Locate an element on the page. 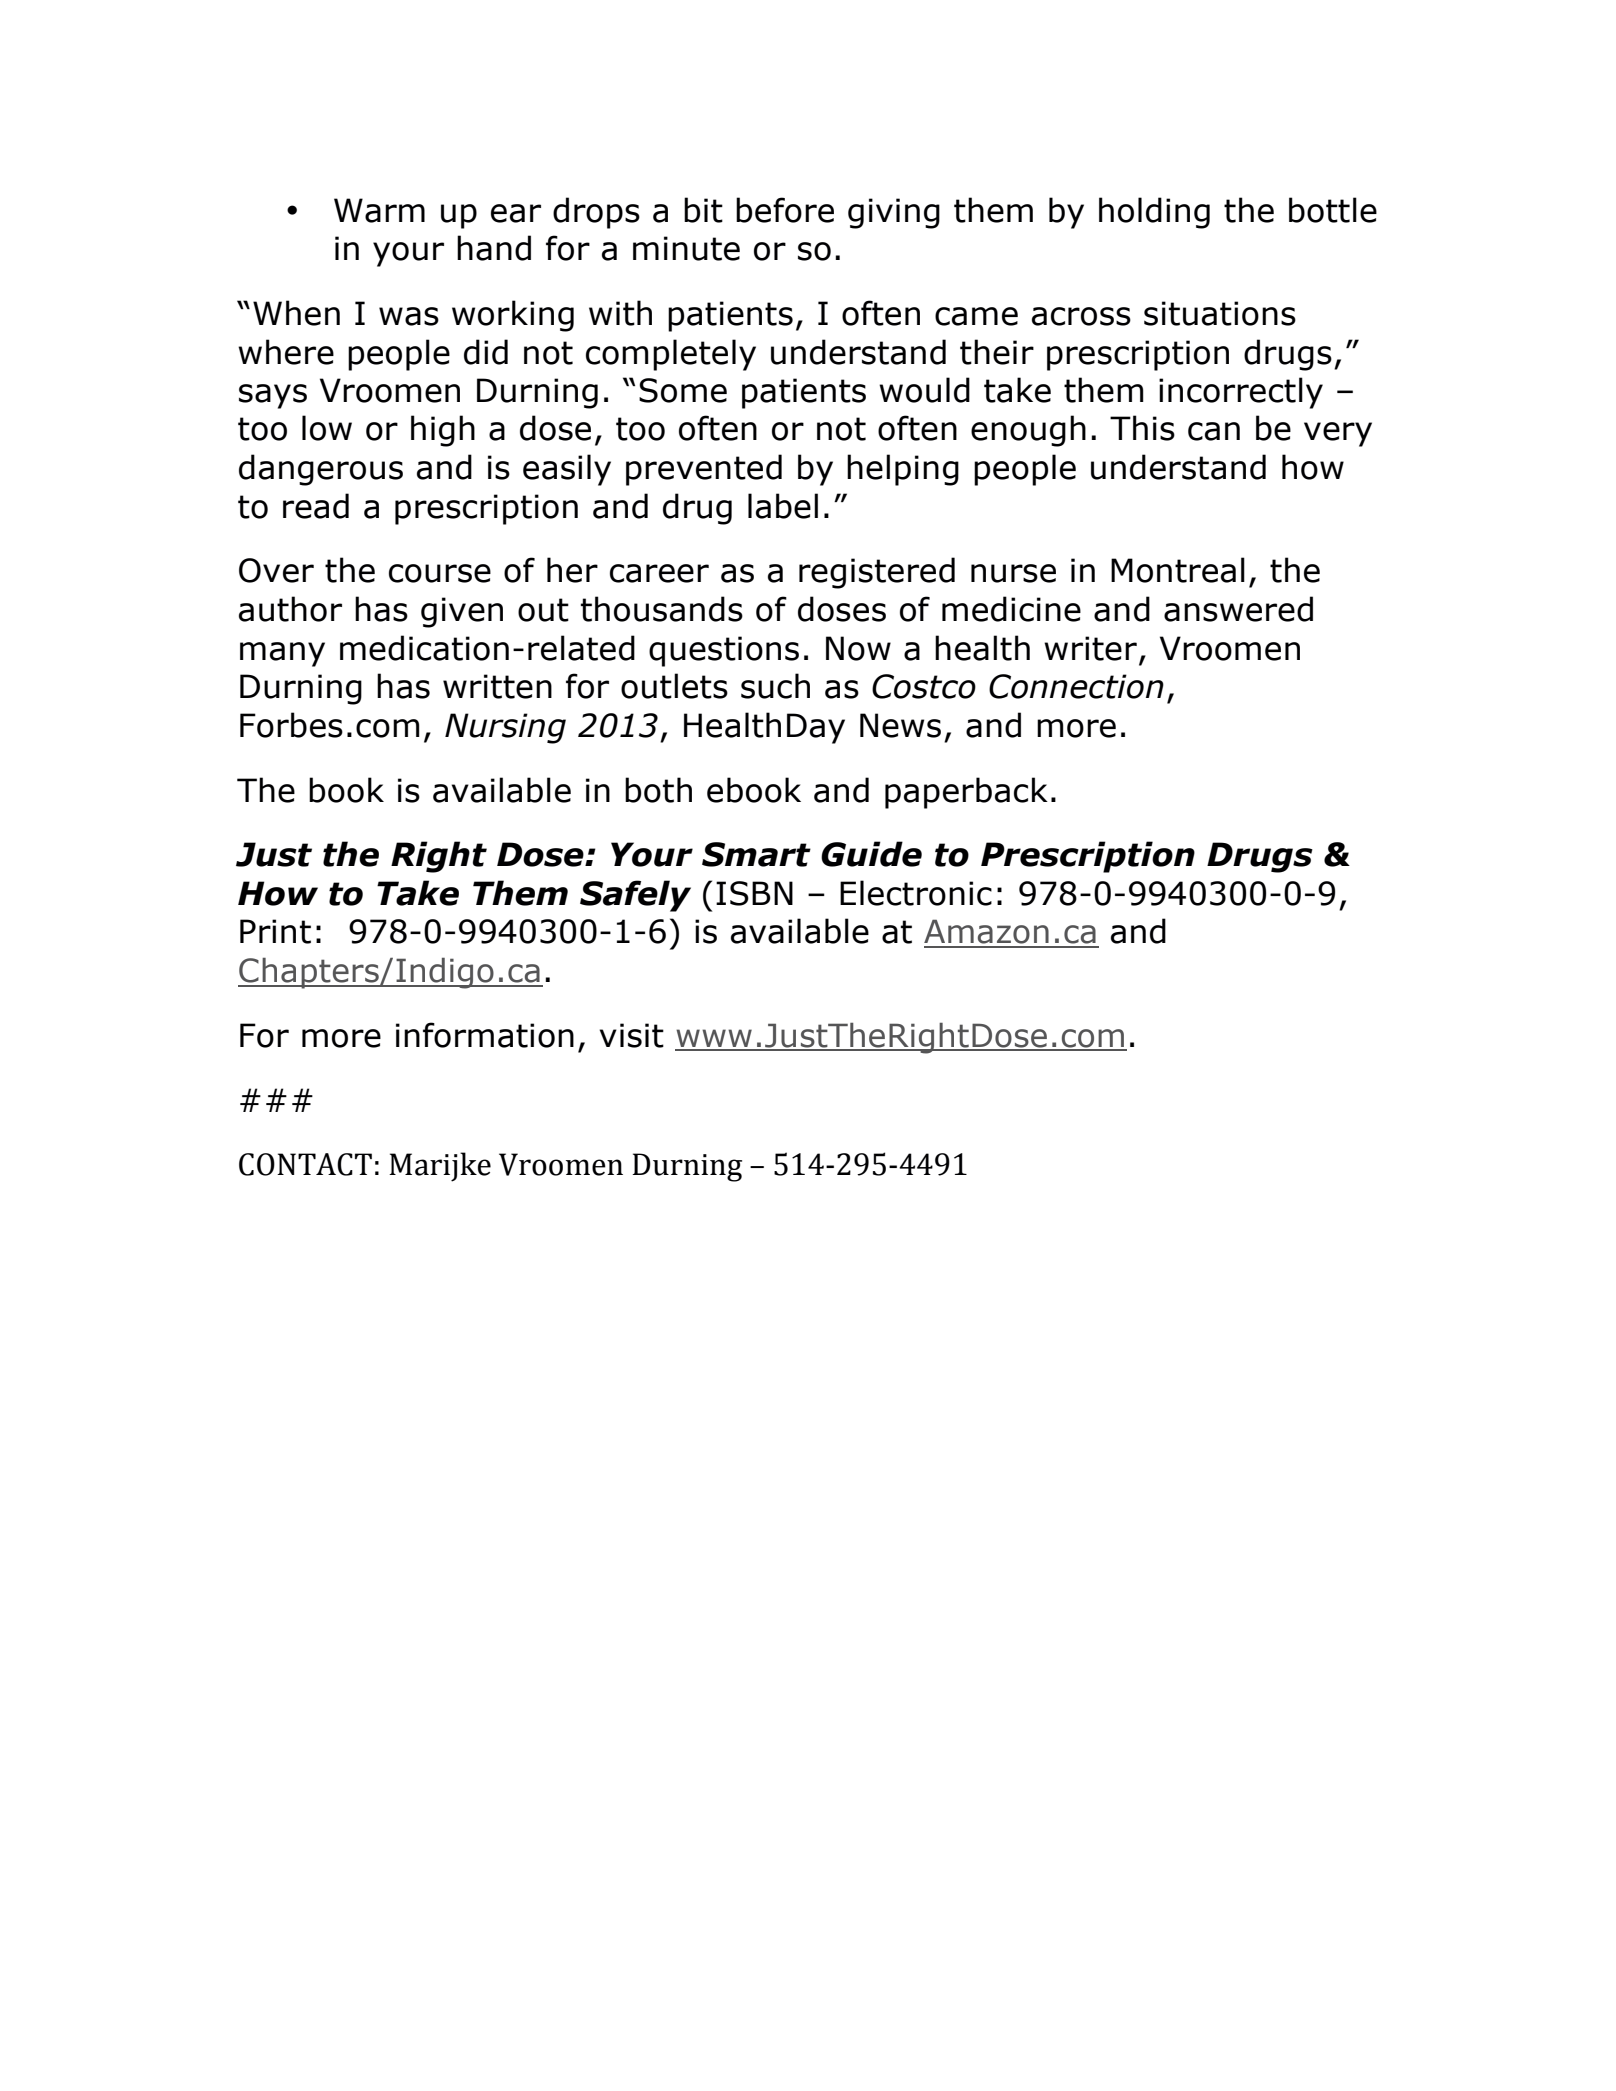 Image resolution: width=1616 pixels, height=2091 pixels. Nursing is located at coordinates (505, 728).
